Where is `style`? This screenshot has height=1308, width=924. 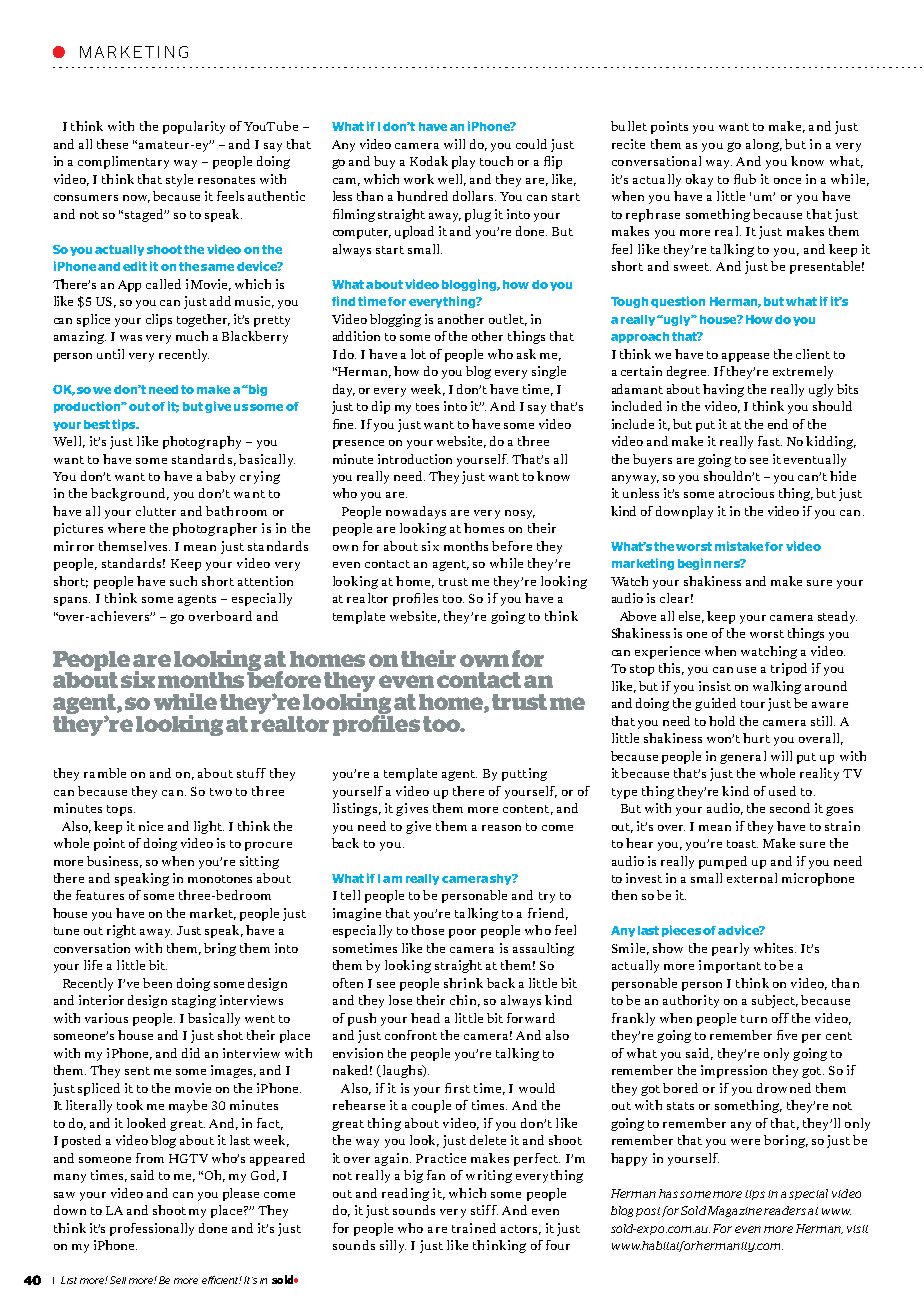
style is located at coordinates (179, 180).
